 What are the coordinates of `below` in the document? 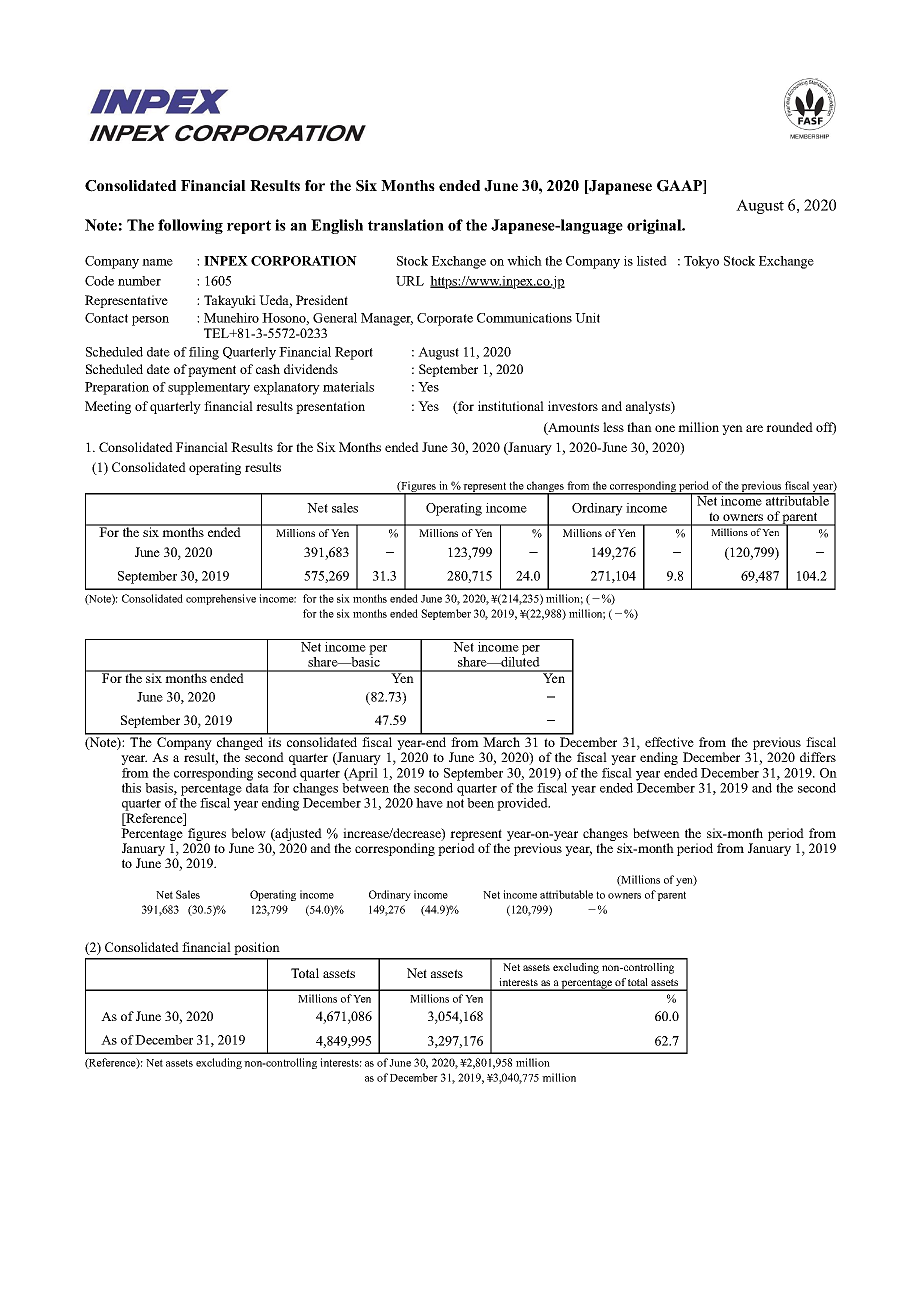 It's located at (248, 833).
